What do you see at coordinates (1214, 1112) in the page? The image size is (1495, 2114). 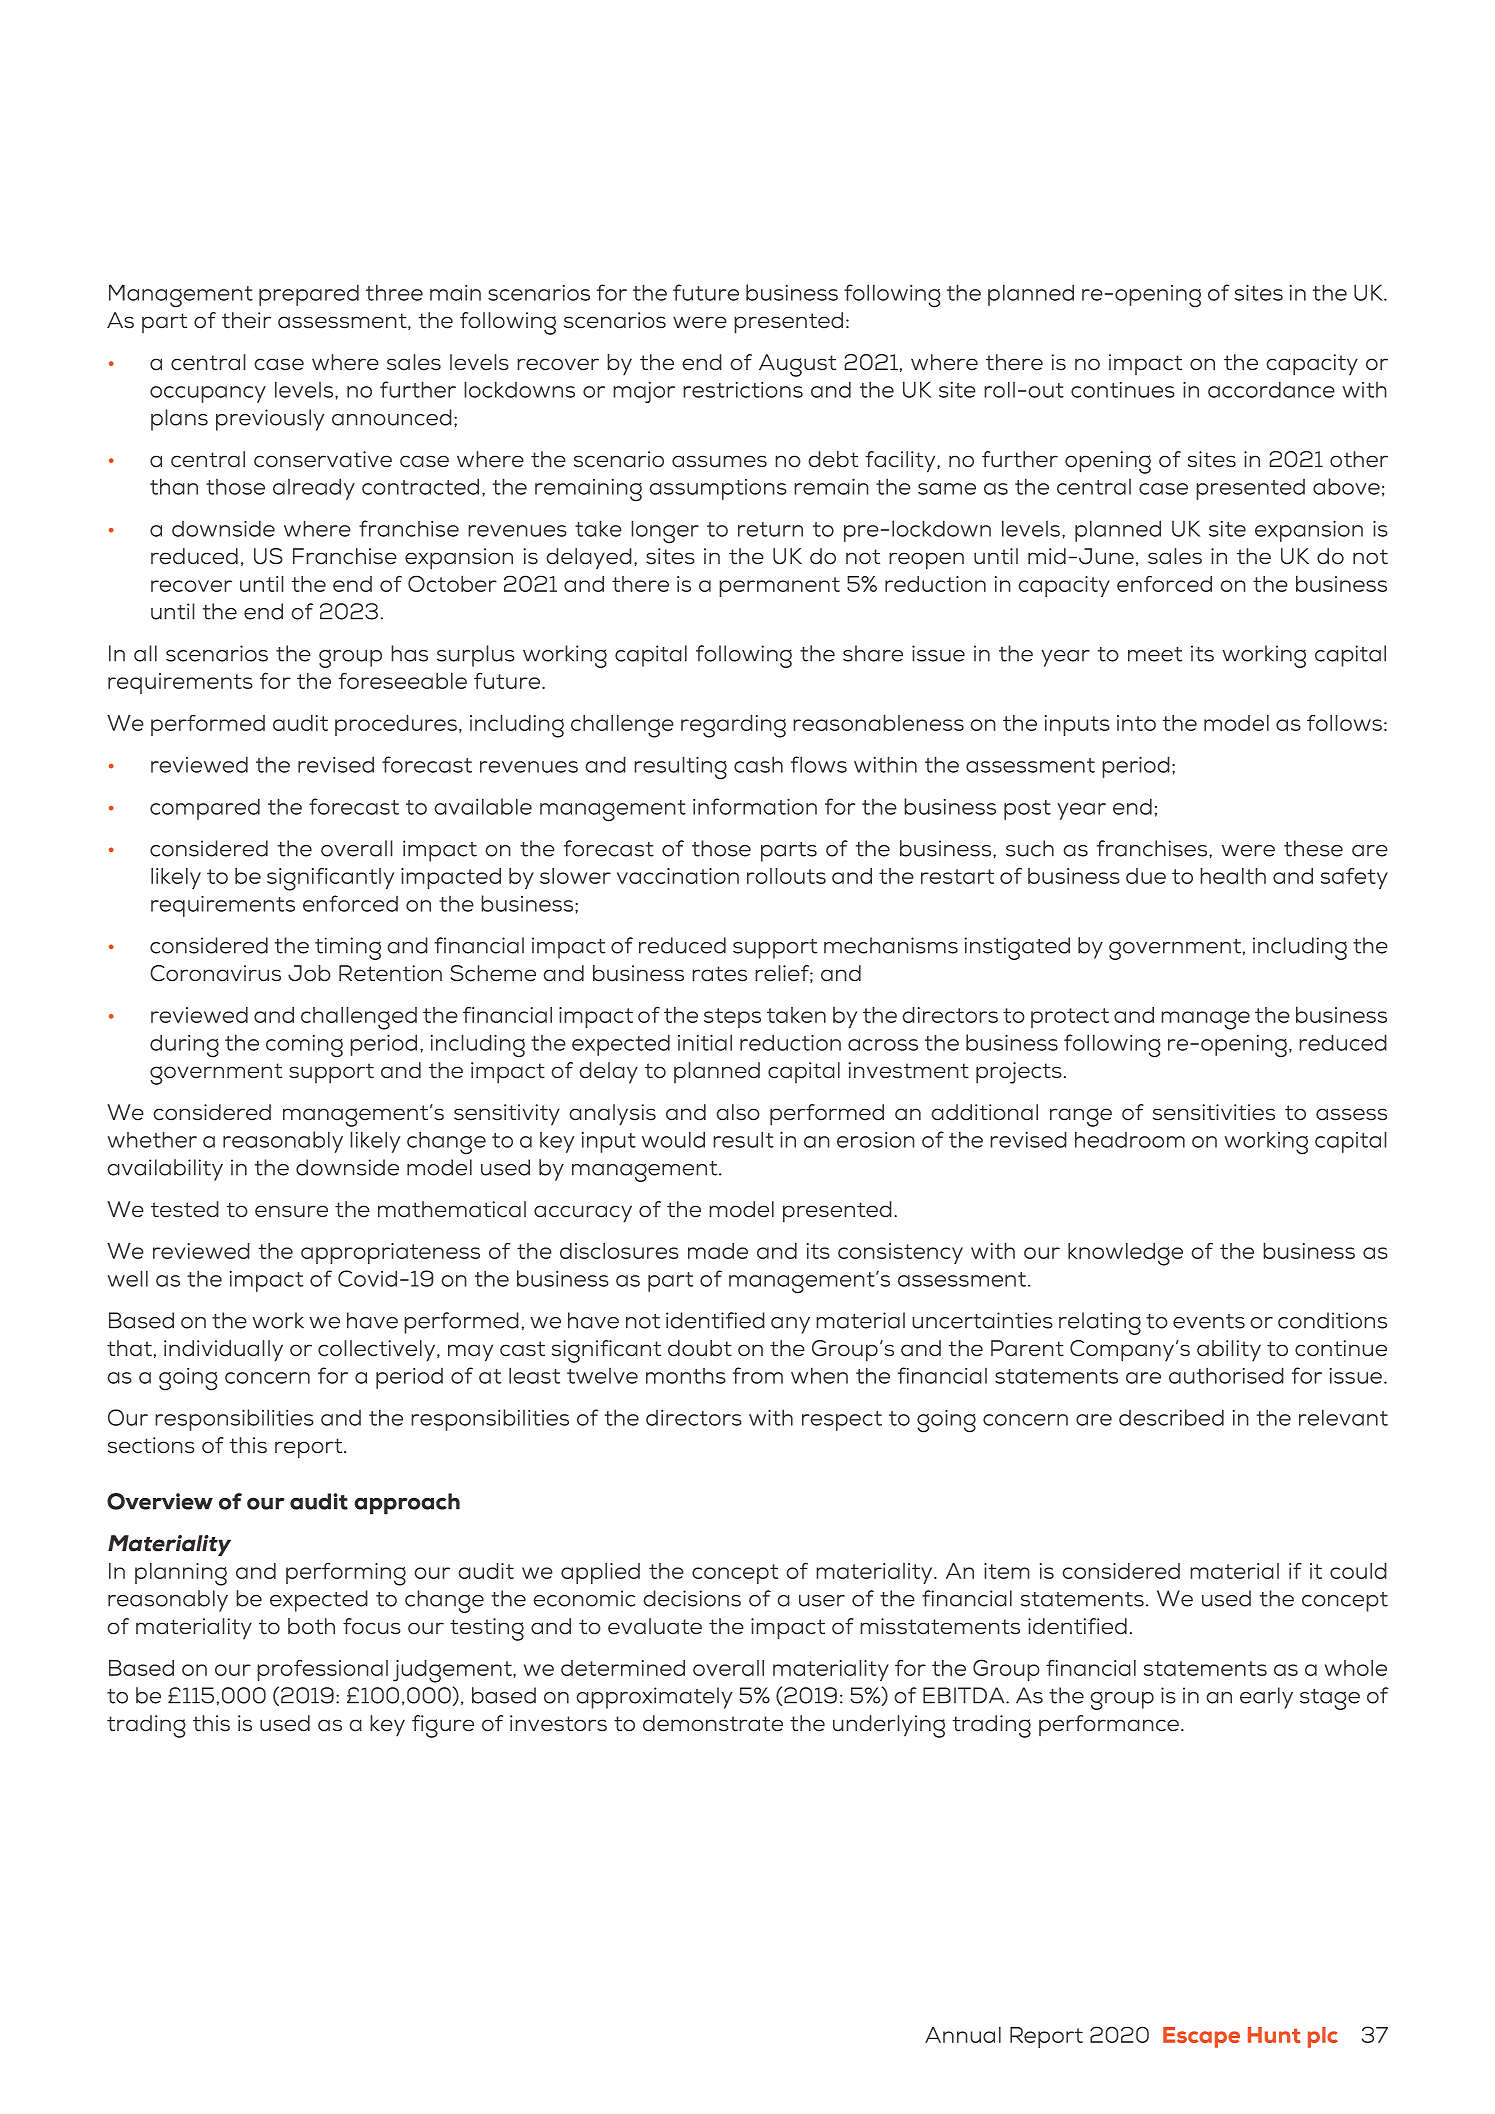 I see `sensitivities` at bounding box center [1214, 1112].
